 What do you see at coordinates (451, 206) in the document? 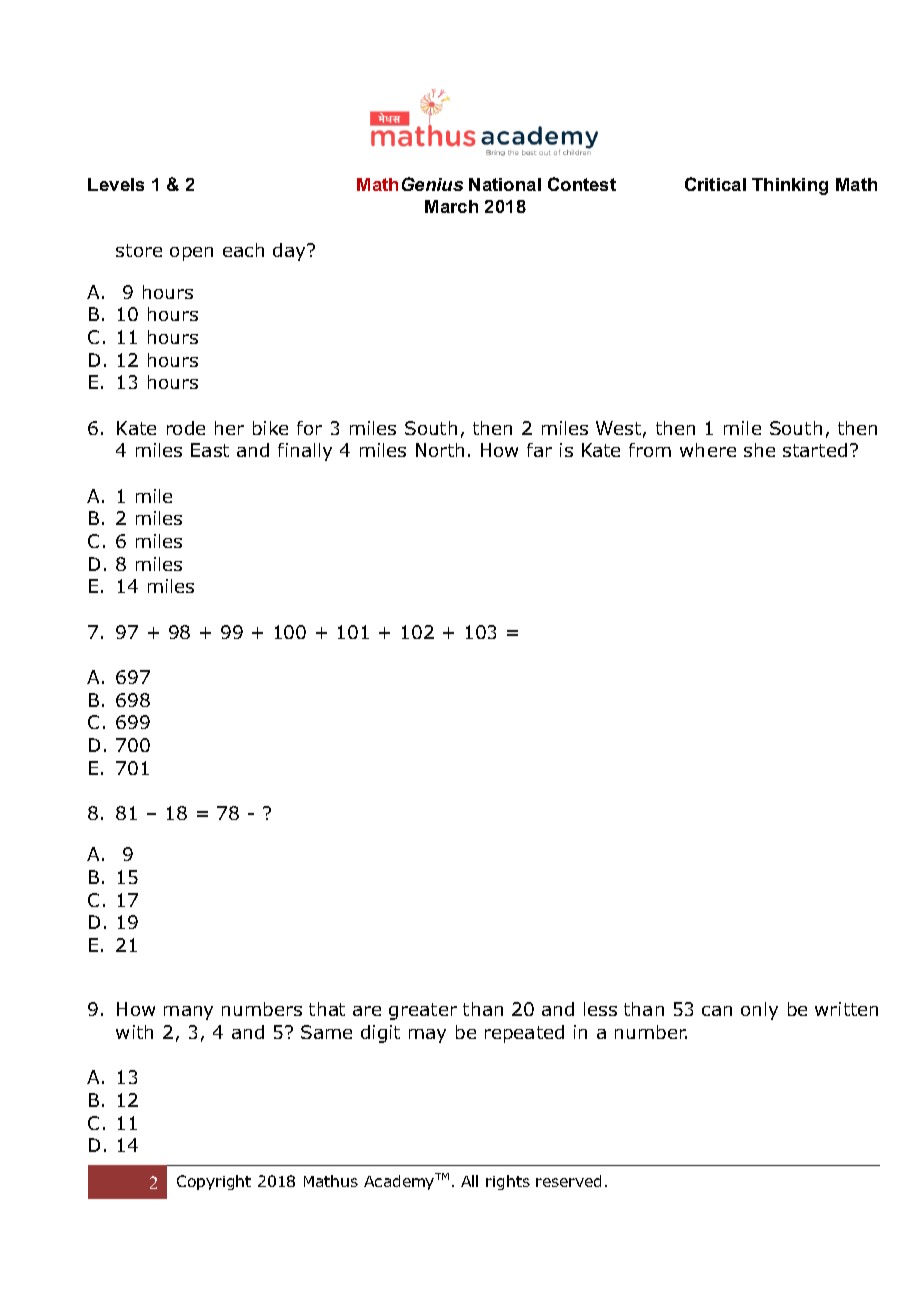
I see `March` at bounding box center [451, 206].
